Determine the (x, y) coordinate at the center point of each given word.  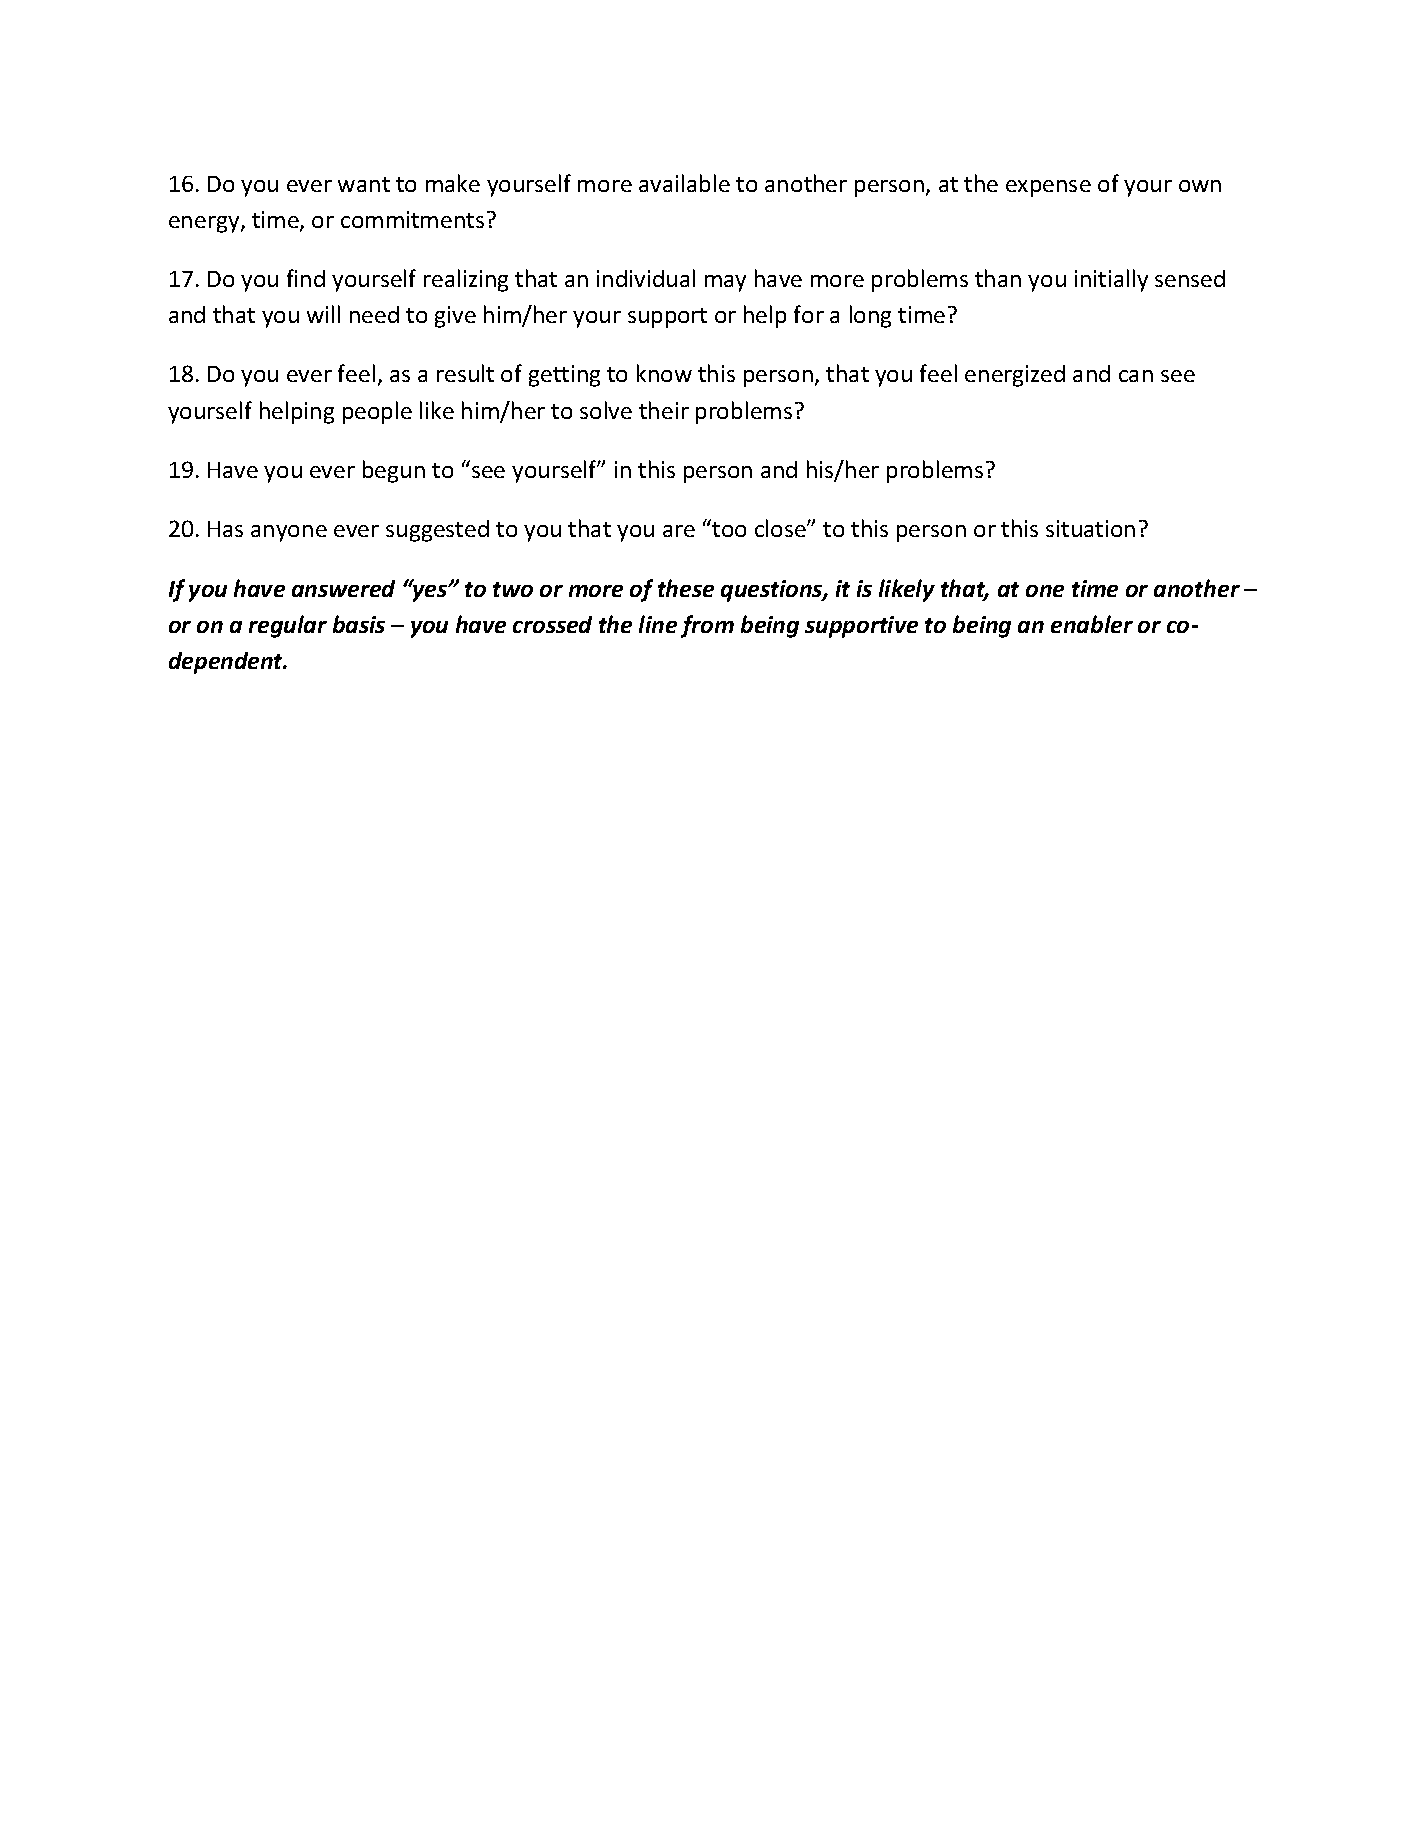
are (679, 531)
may (725, 283)
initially (1111, 280)
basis (359, 624)
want (364, 184)
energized (1015, 376)
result (465, 373)
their (664, 410)
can (1136, 376)
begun (394, 471)
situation (1090, 528)
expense (1048, 188)
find (306, 278)
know (664, 373)
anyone (289, 533)
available (684, 183)
